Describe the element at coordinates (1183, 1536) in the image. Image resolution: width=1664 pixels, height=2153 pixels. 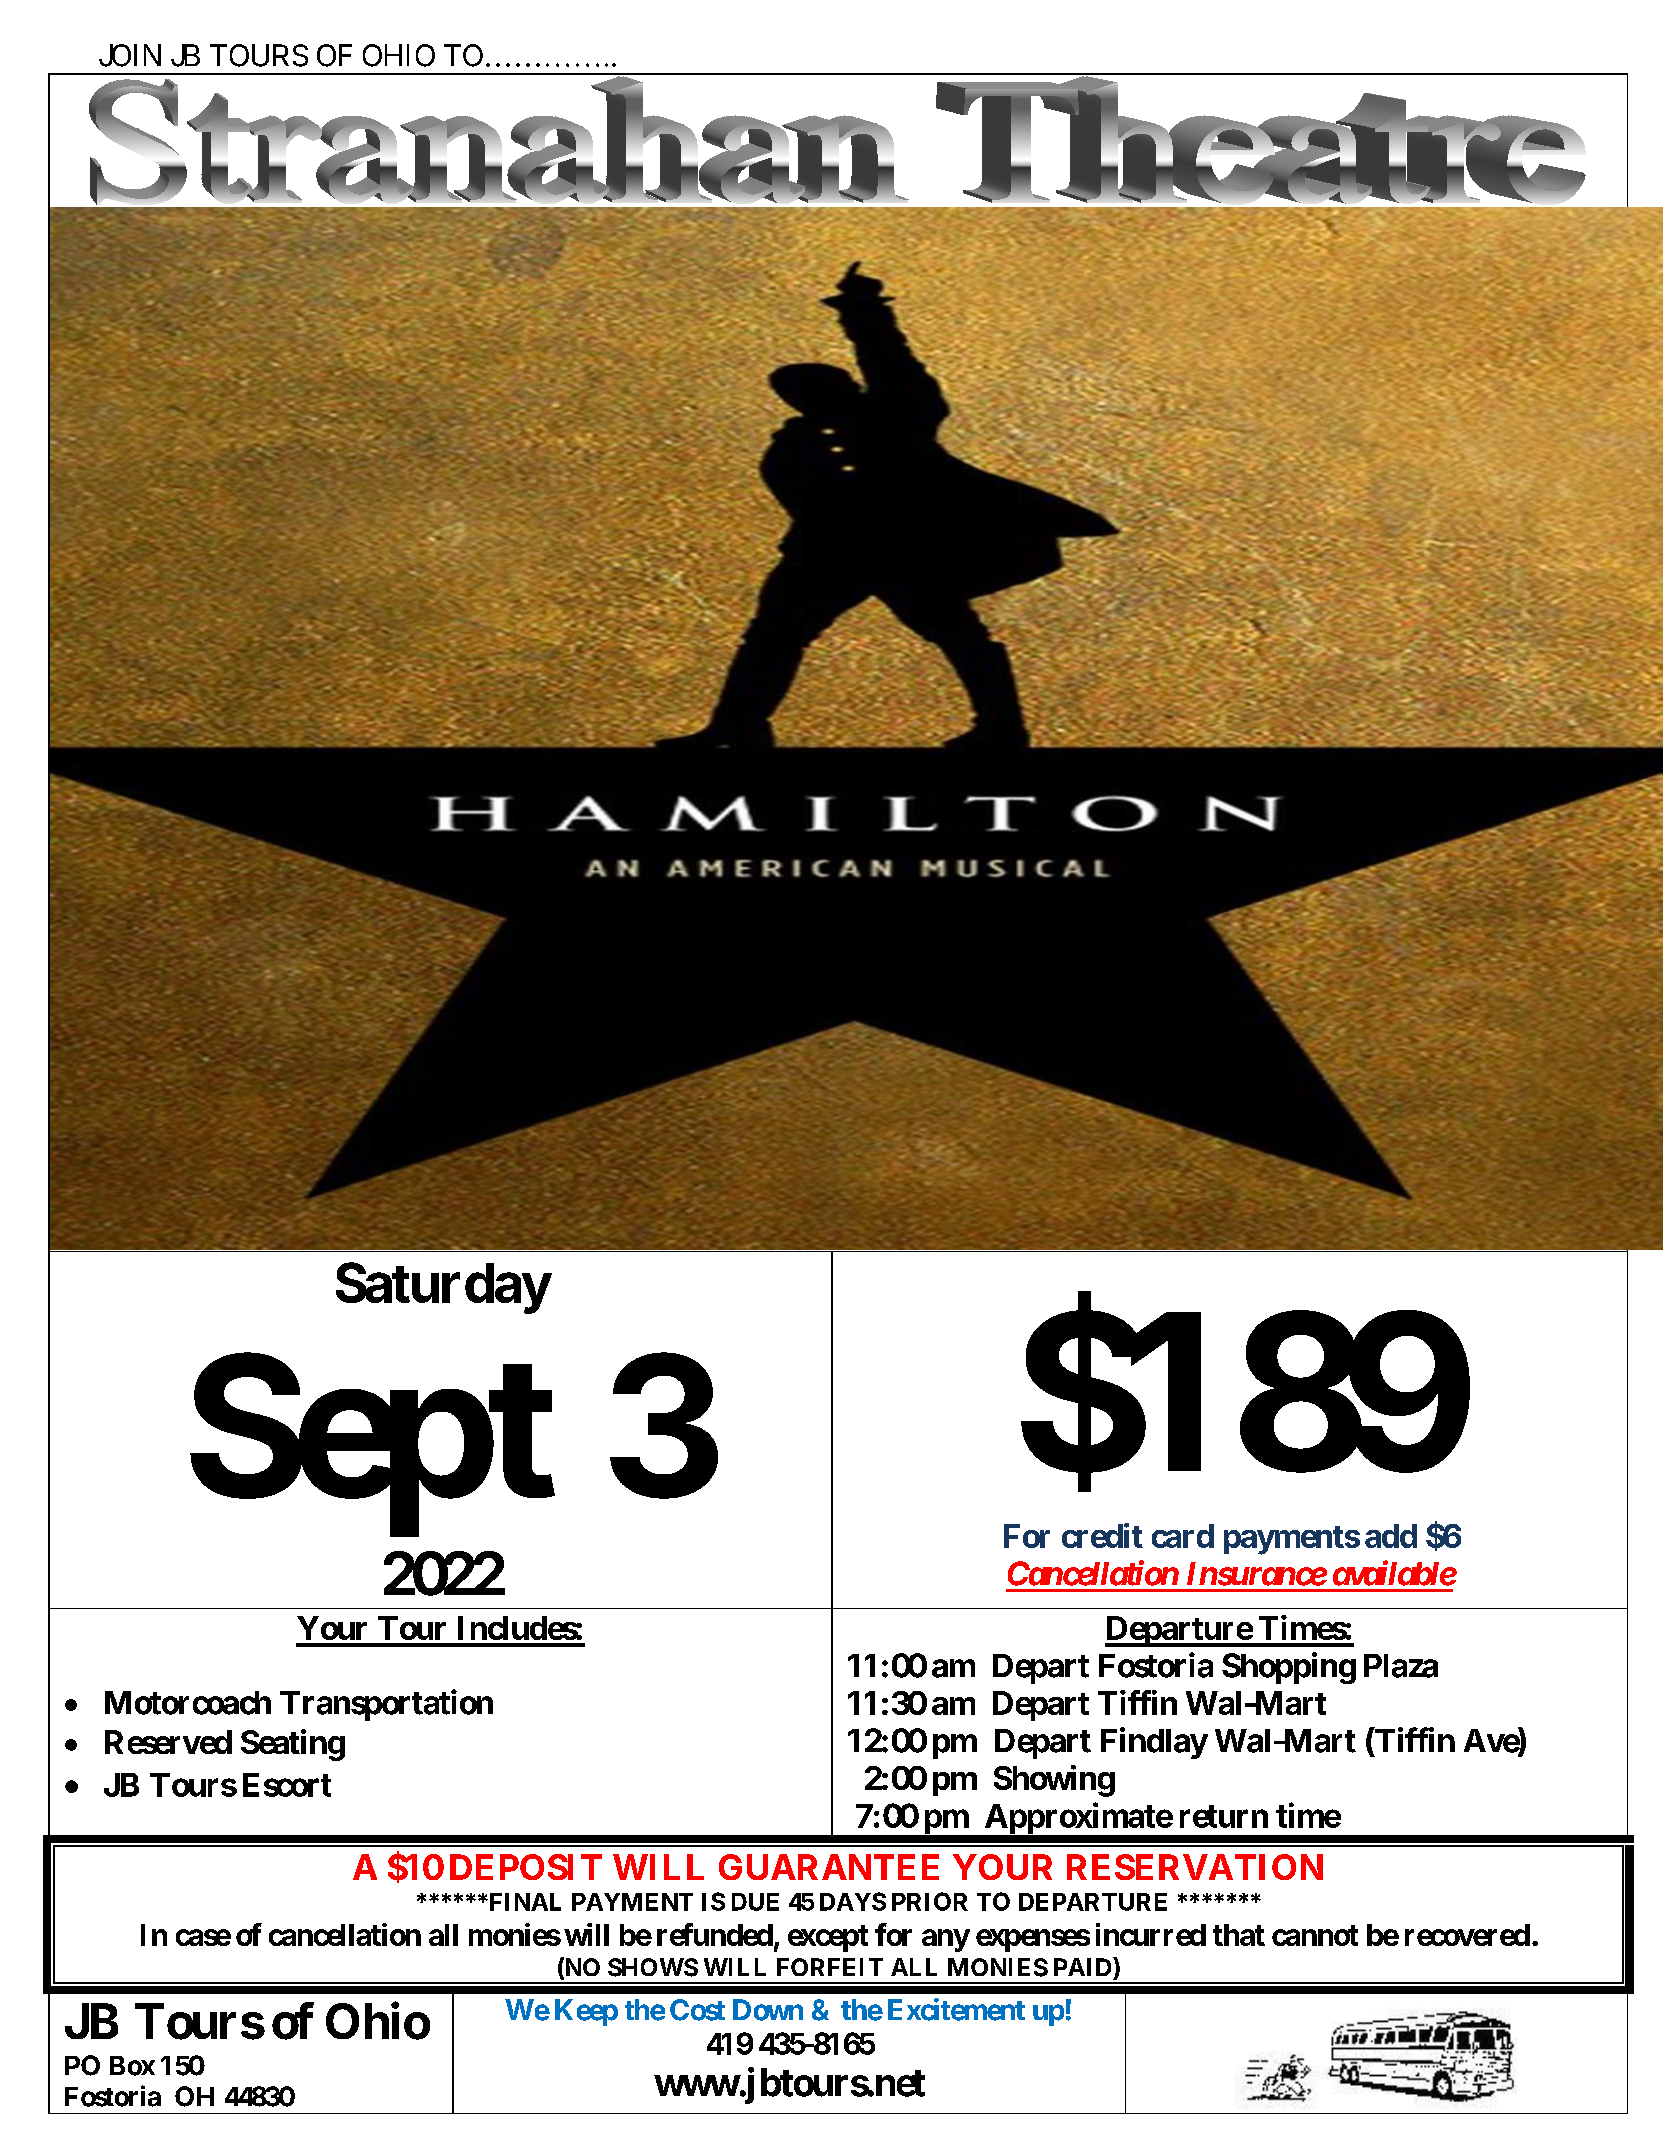
I see `card` at that location.
